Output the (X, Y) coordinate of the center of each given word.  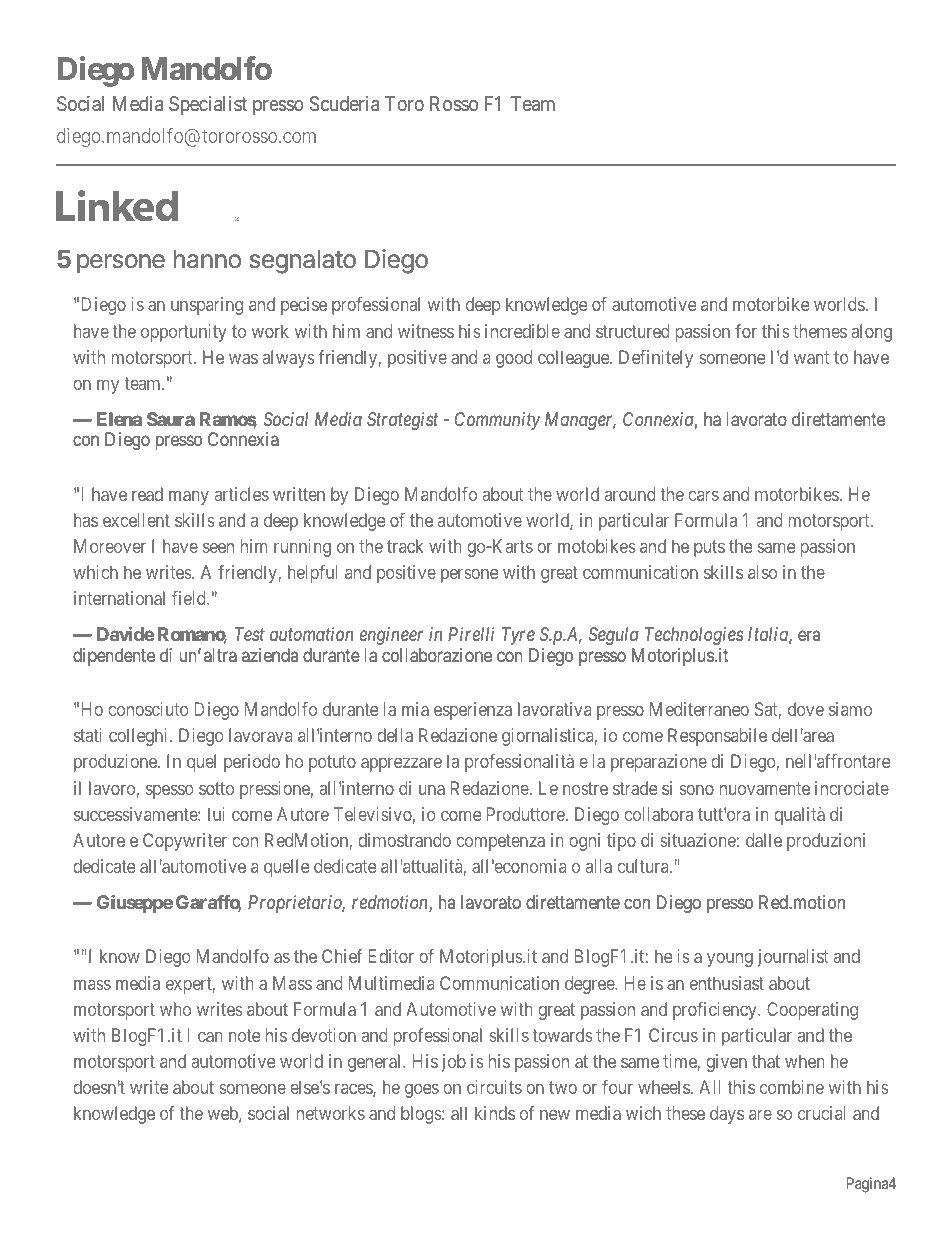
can (210, 1037)
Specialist (208, 105)
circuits (494, 1087)
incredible (522, 331)
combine (792, 1087)
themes (820, 331)
